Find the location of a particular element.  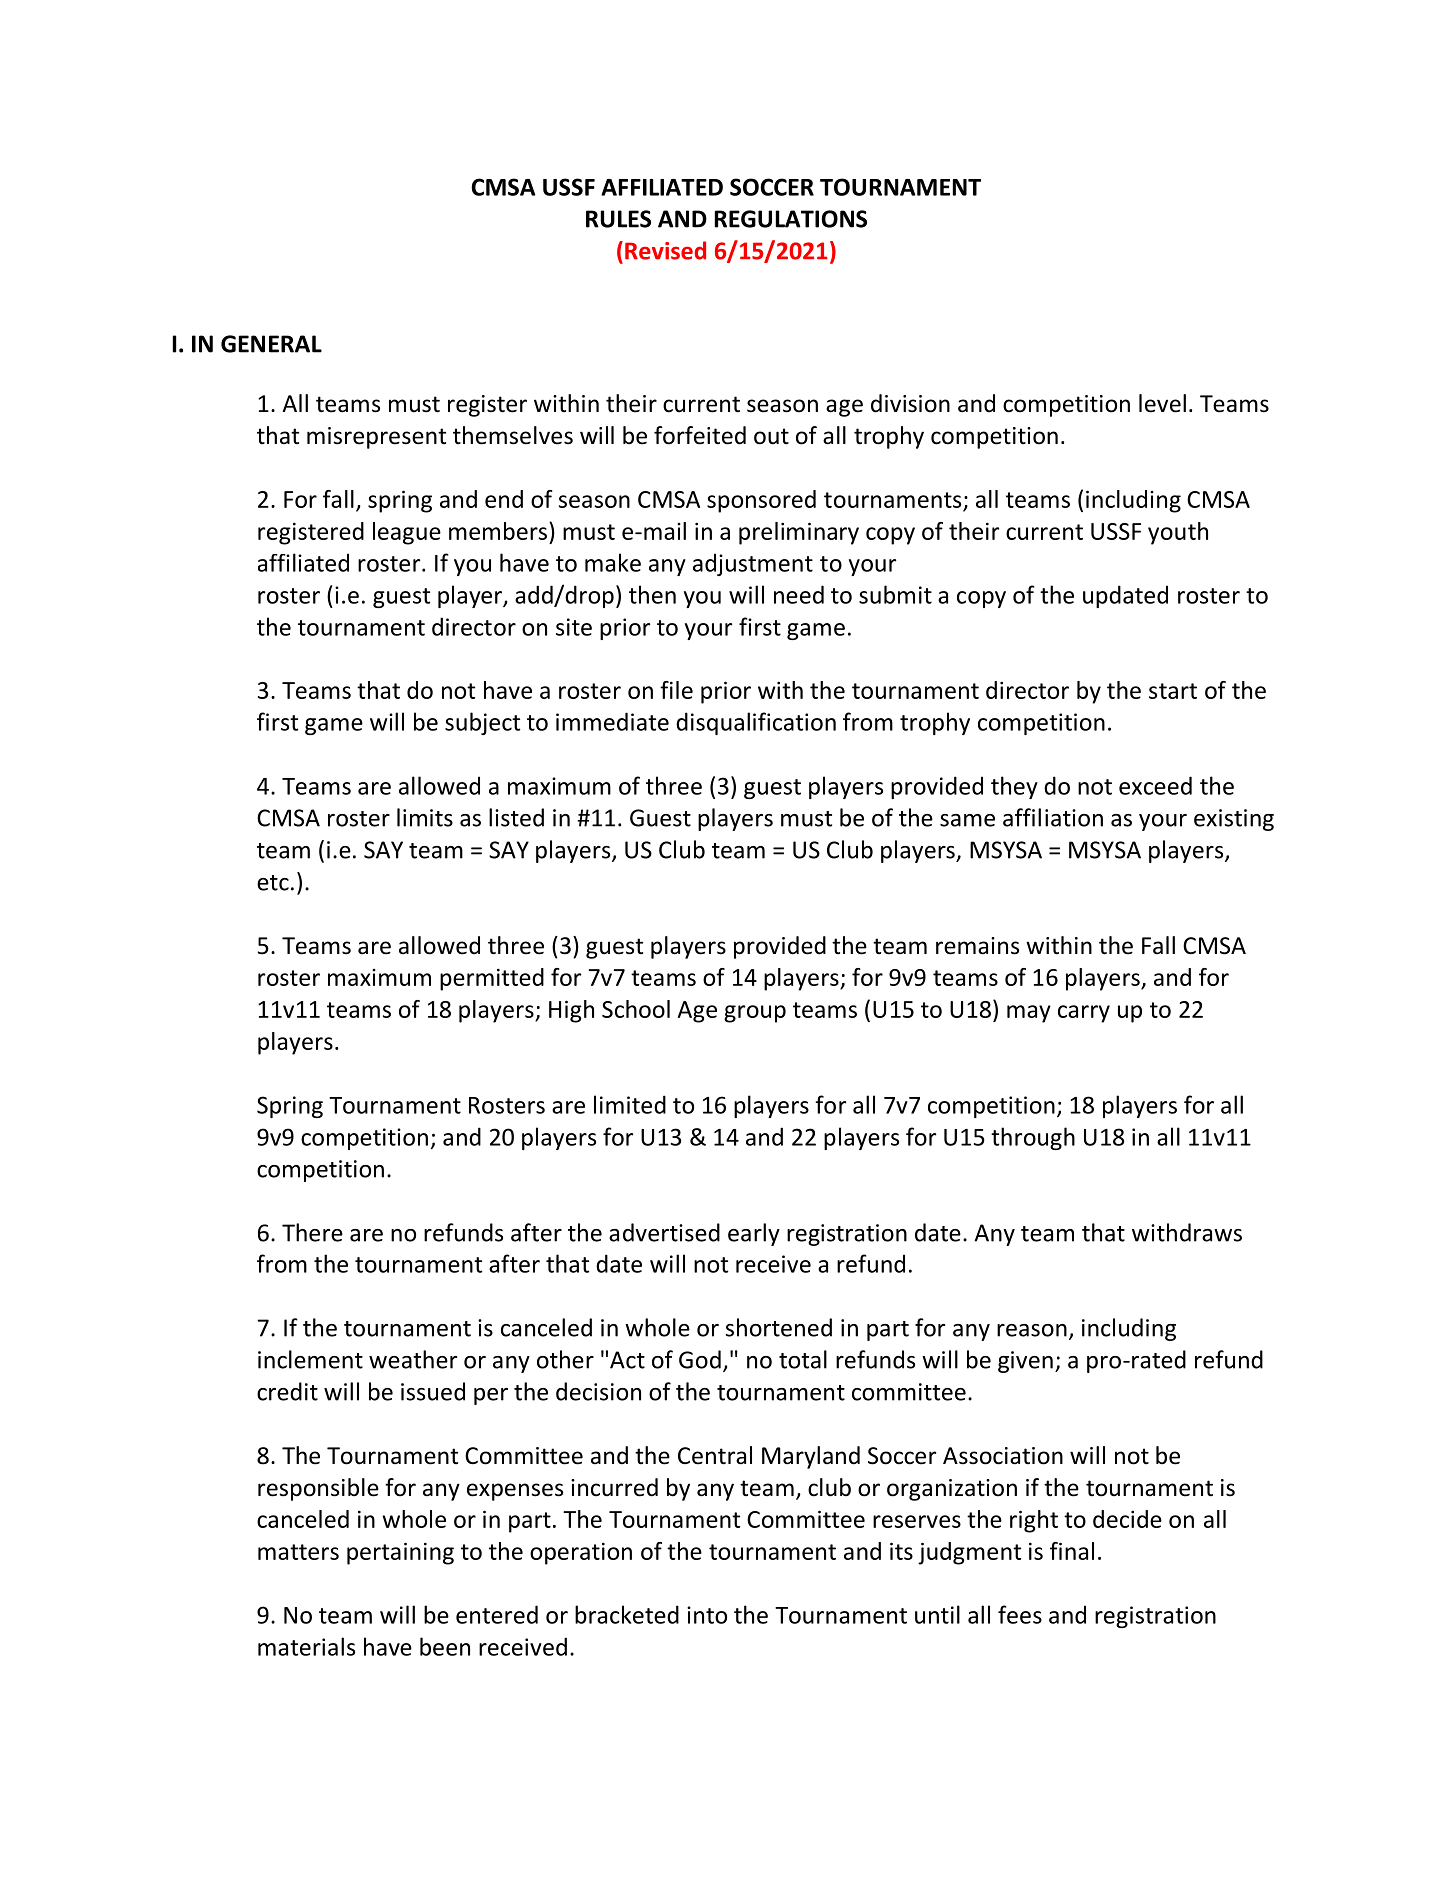

GENERAL is located at coordinates (271, 344).
